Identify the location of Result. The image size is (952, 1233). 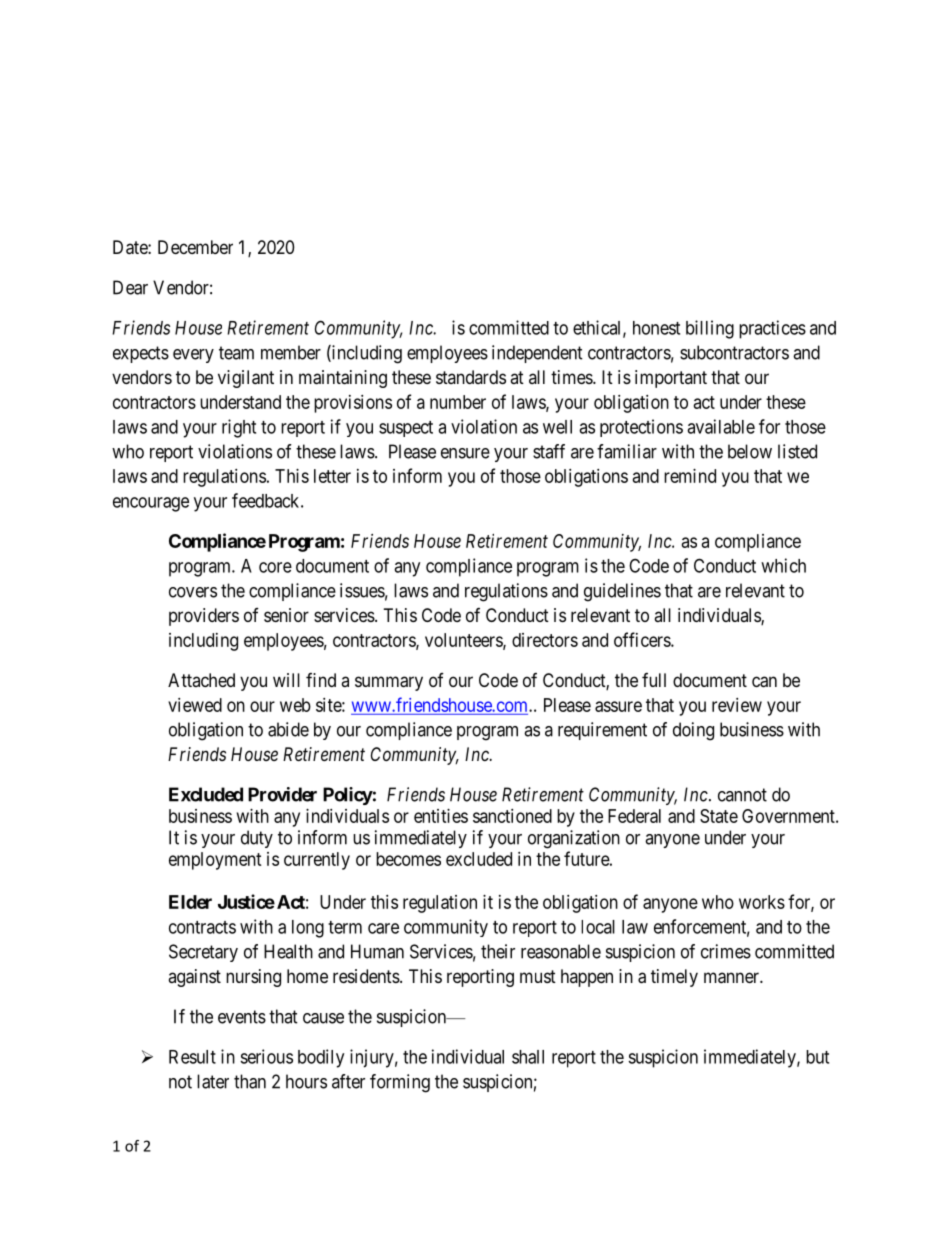
(192, 1057).
